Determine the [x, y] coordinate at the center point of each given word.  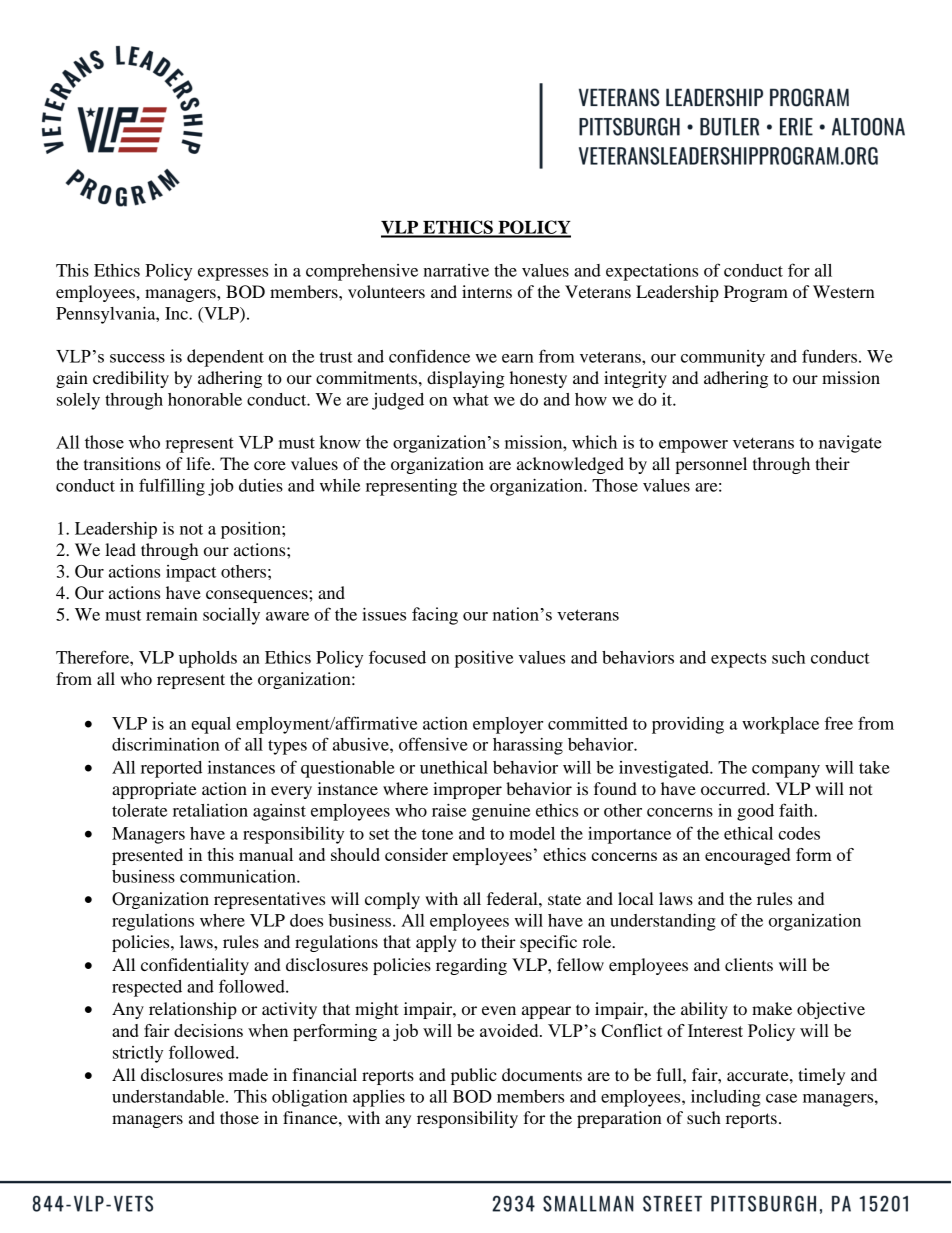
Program [756, 293]
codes [799, 833]
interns [487, 291]
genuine [501, 812]
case [781, 1098]
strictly [138, 1054]
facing [435, 616]
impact [191, 573]
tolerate [139, 810]
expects [738, 660]
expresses [233, 274]
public [474, 1076]
